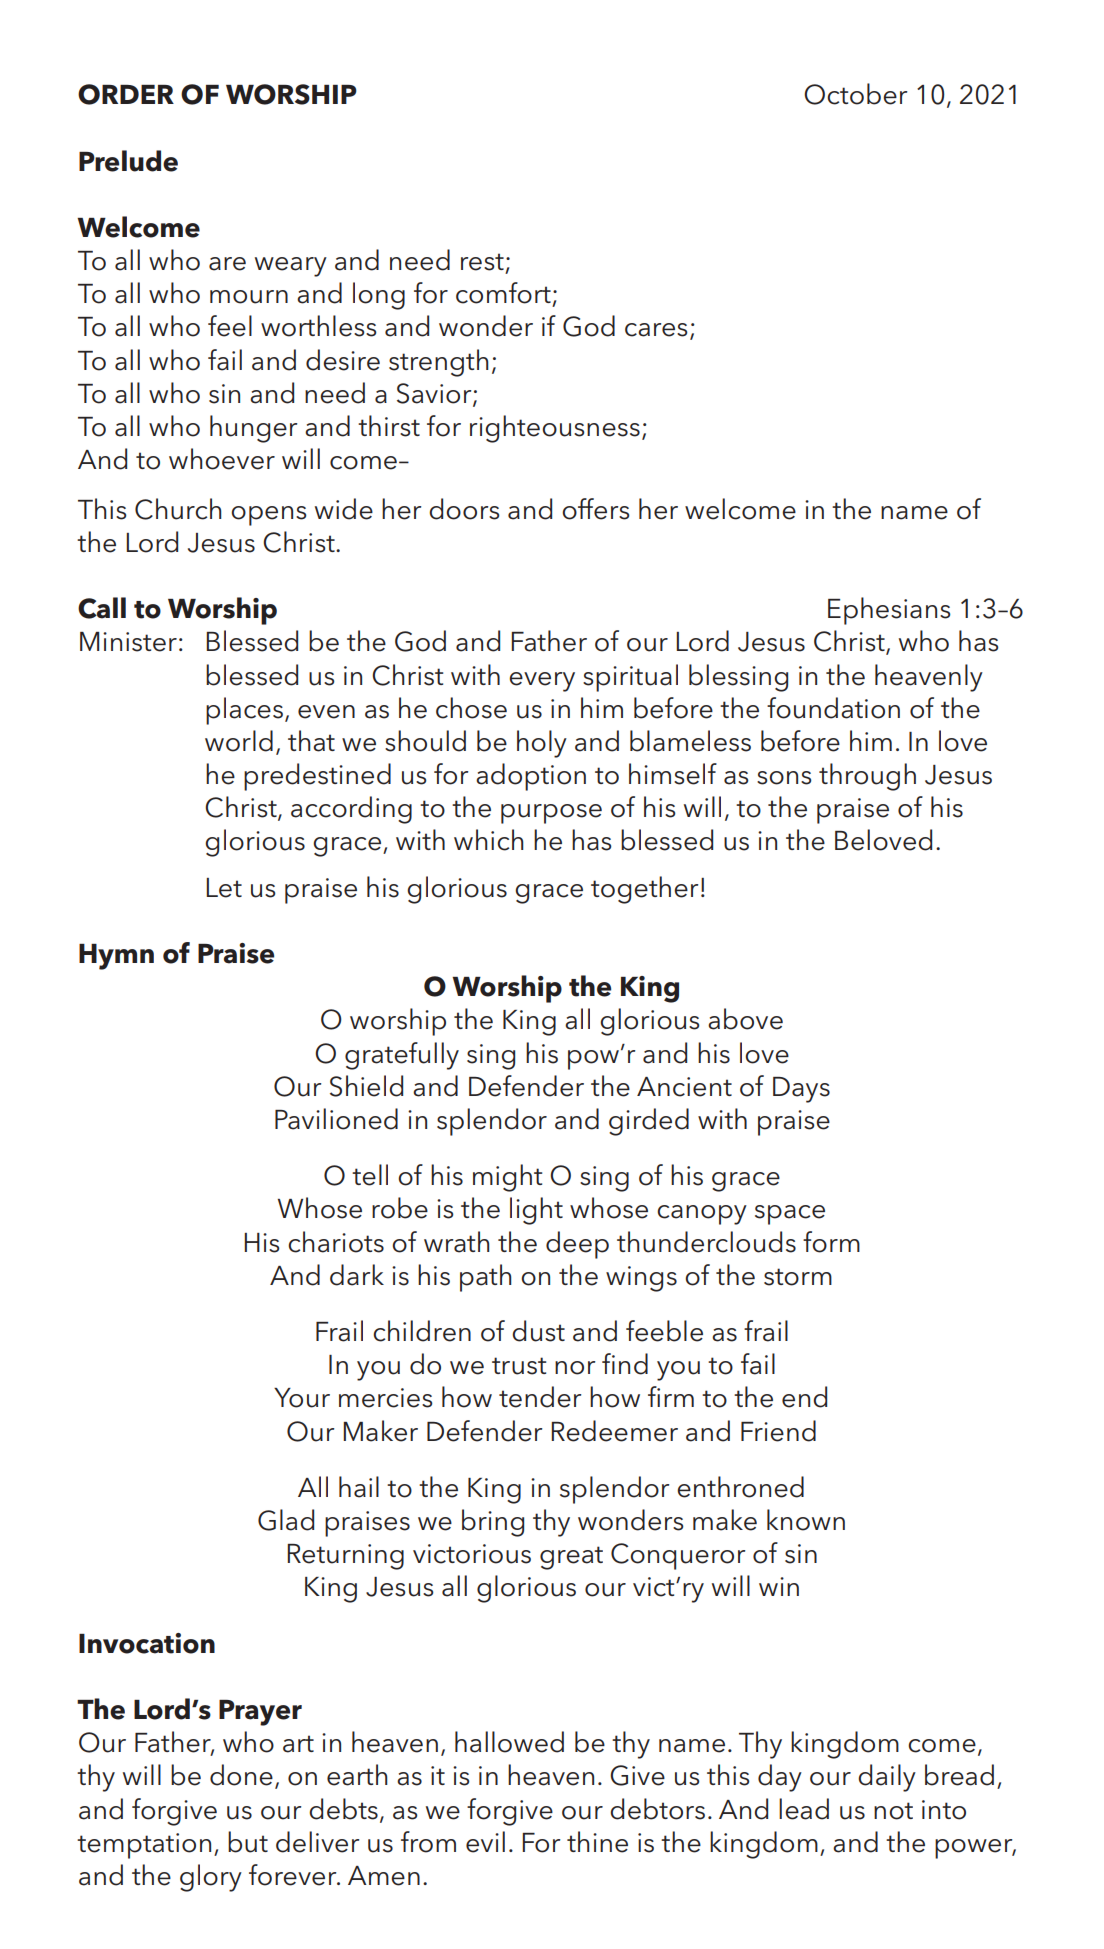 This page has height=1949, width=1104. What do you see at coordinates (482, 262) in the page?
I see `rest` at bounding box center [482, 262].
